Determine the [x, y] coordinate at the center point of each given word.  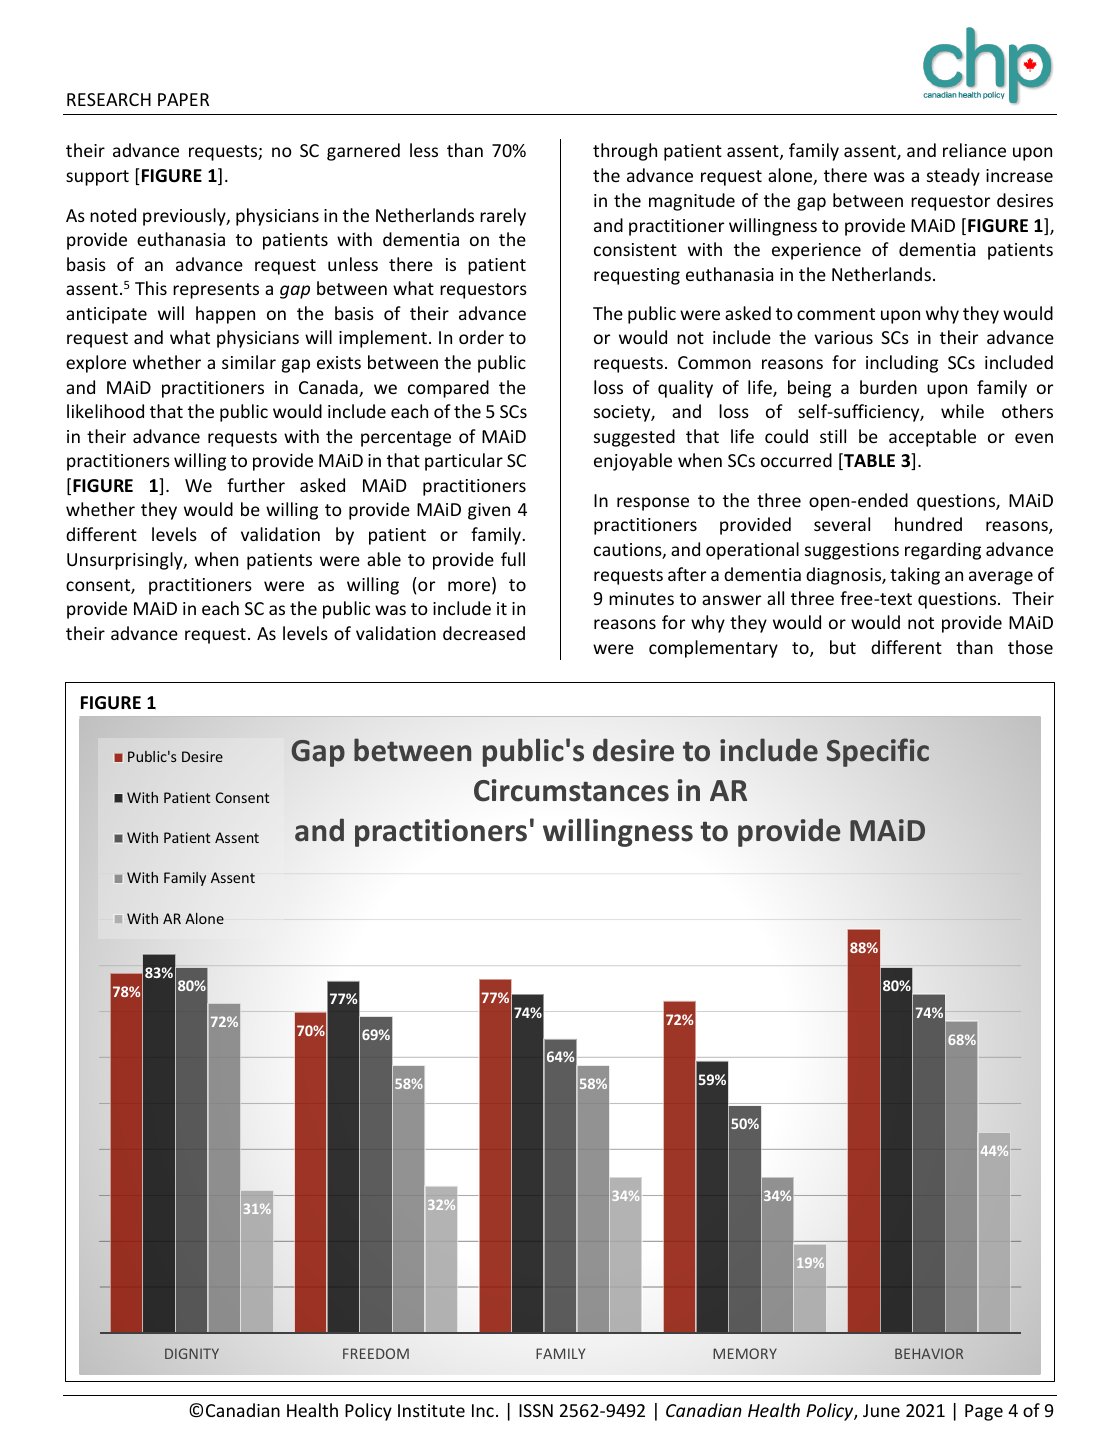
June [881, 1410]
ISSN [536, 1410]
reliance [974, 150]
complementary [713, 649]
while [962, 411]
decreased [484, 633]
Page [984, 1412]
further [256, 485]
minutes [641, 598]
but [843, 647]
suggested [634, 438]
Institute [431, 1410]
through [625, 152]
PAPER [183, 99]
